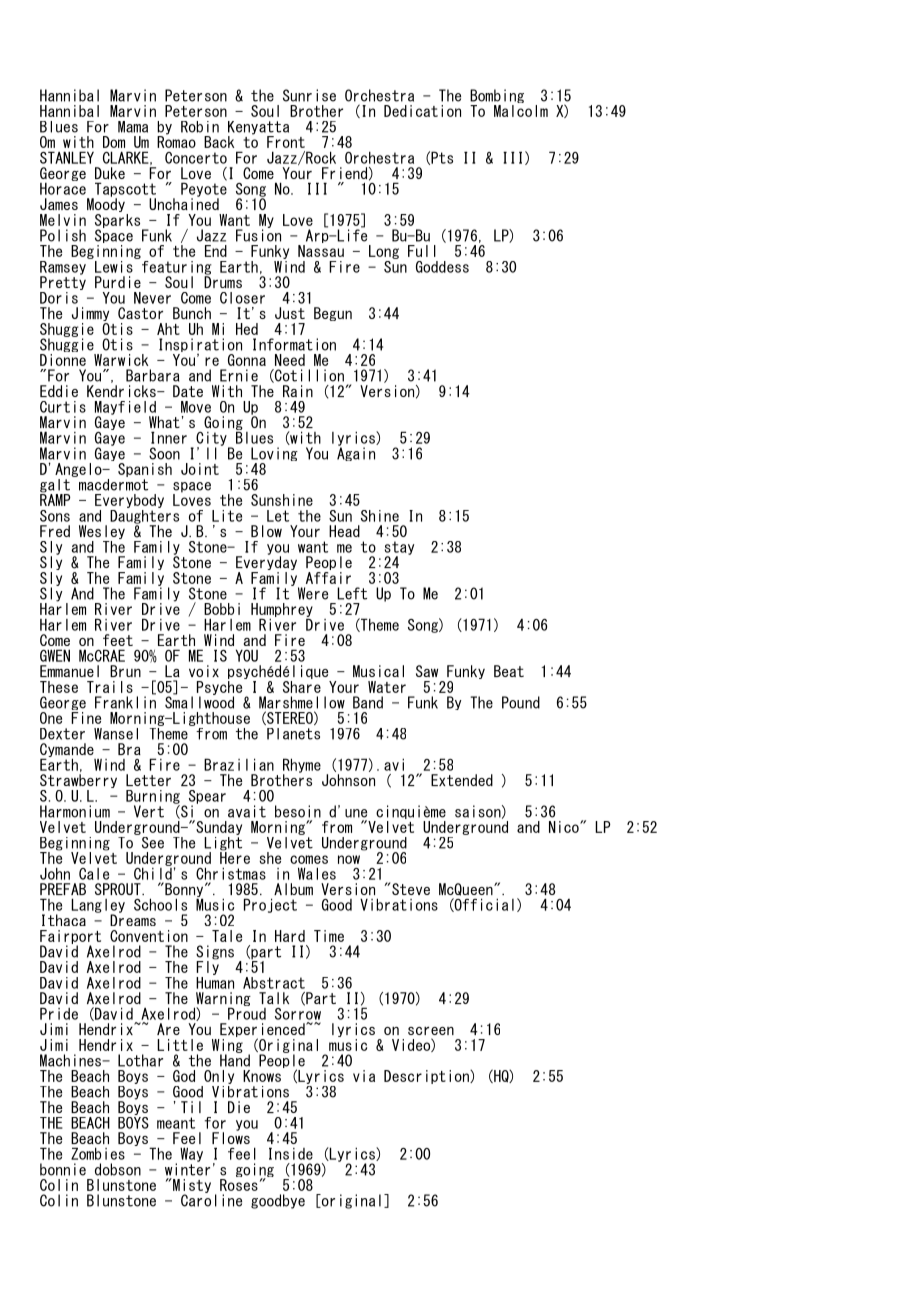 Image resolution: width=924 pixels, height=1308 pixels. What do you see at coordinates (118, 1169) in the document?
I see `dobson` at bounding box center [118, 1169].
